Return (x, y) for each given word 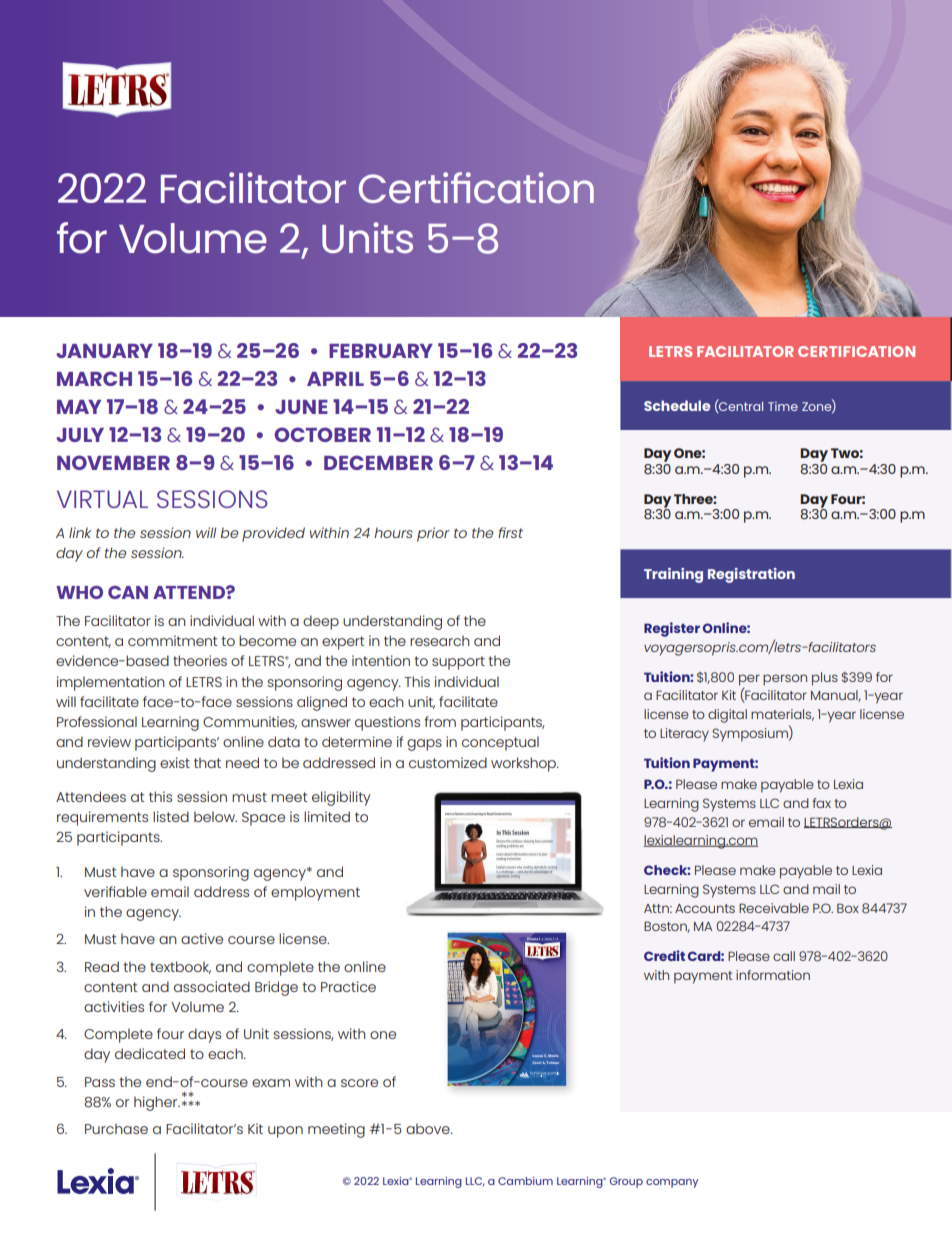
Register (672, 629)
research (440, 640)
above (429, 1128)
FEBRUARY (381, 351)
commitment (173, 640)
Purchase (116, 1128)
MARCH (94, 378)
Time (783, 406)
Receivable (774, 908)
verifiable (115, 891)
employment (315, 893)
